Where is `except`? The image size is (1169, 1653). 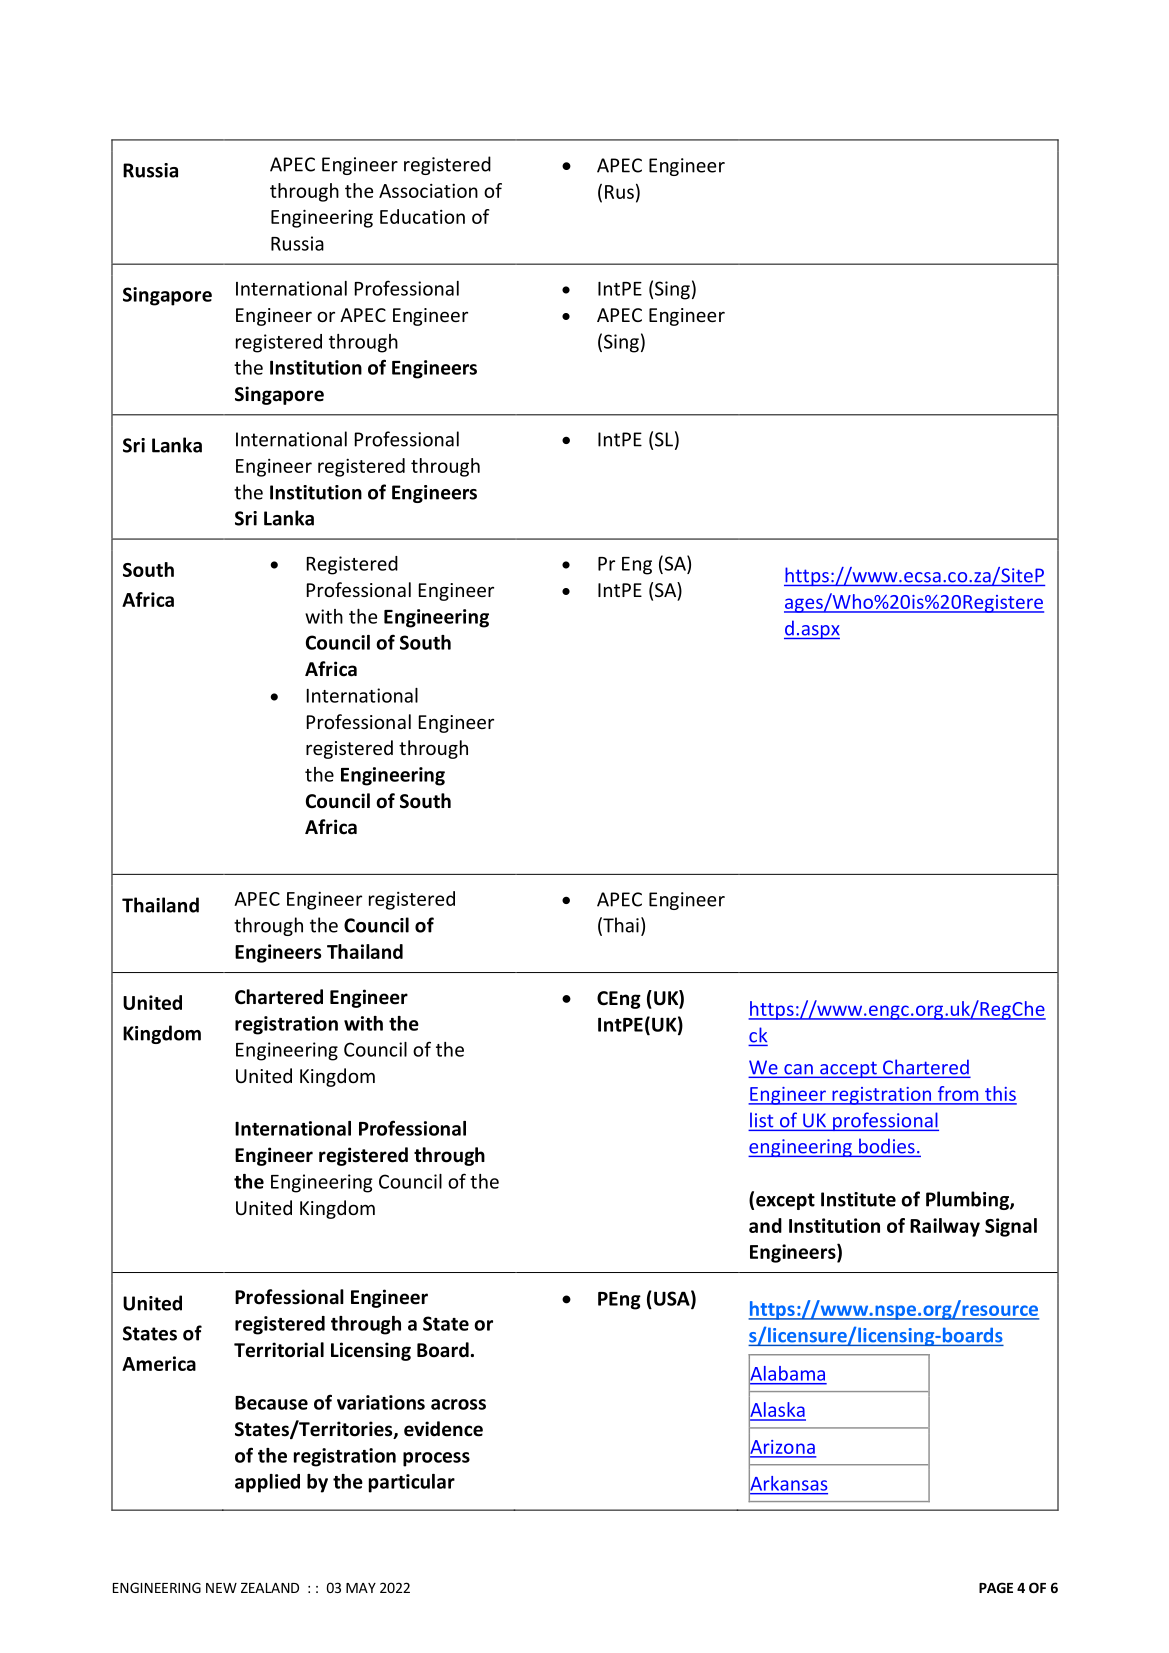 except is located at coordinates (785, 1201).
